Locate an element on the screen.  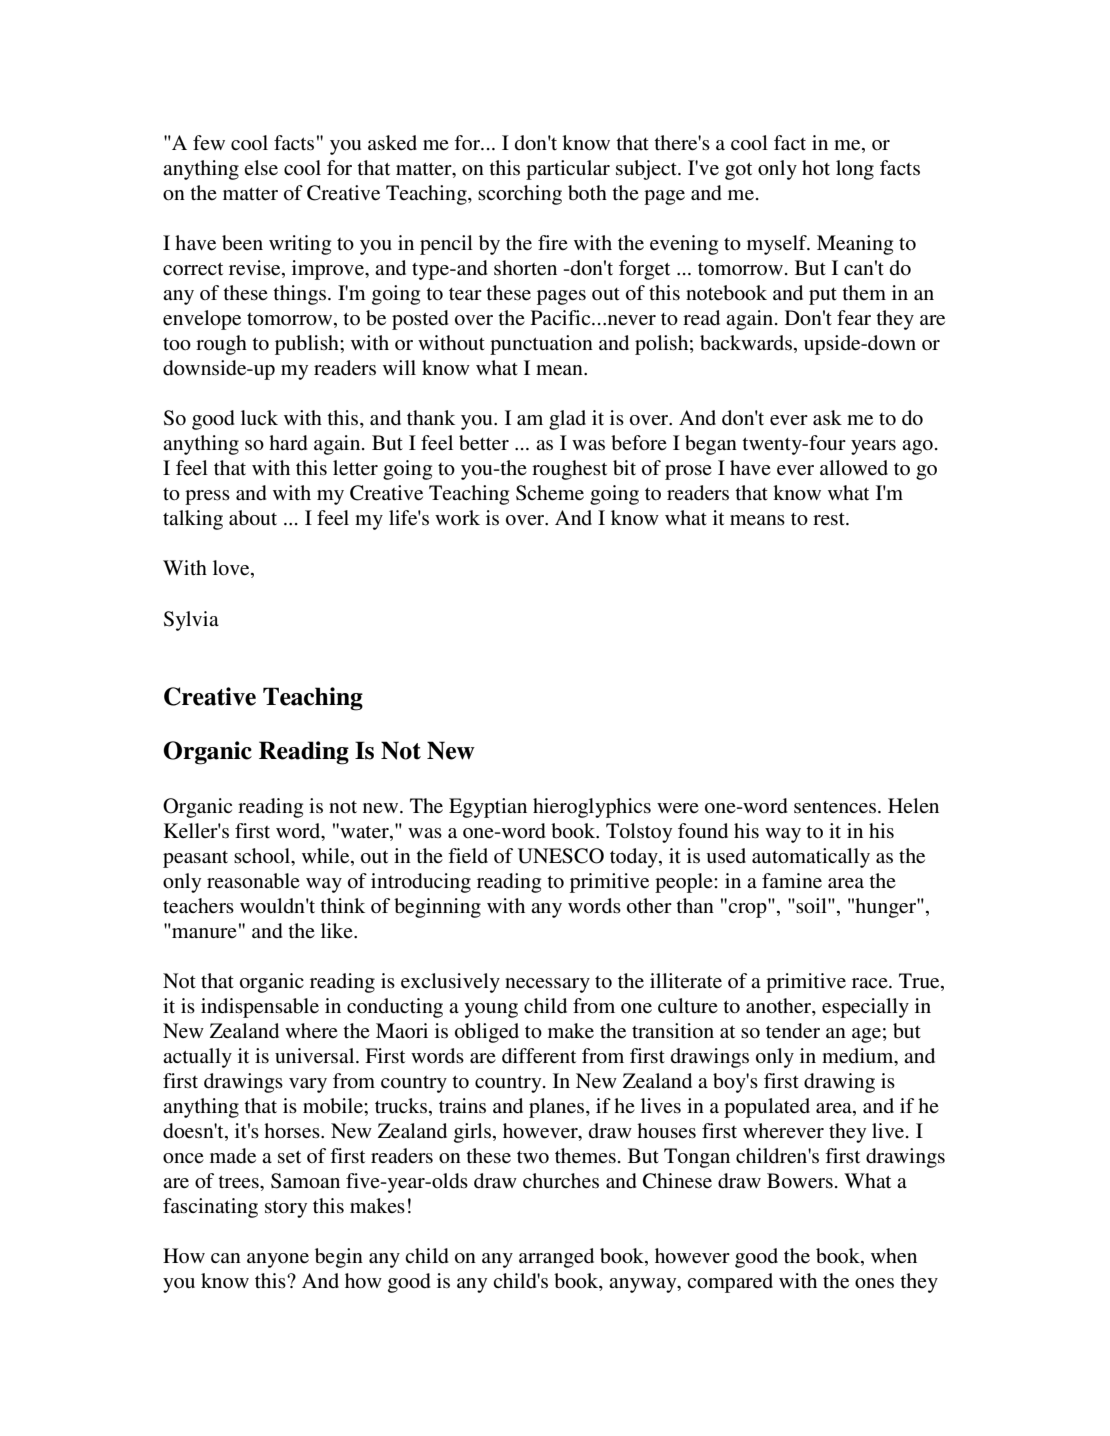
sentences is located at coordinates (835, 807).
